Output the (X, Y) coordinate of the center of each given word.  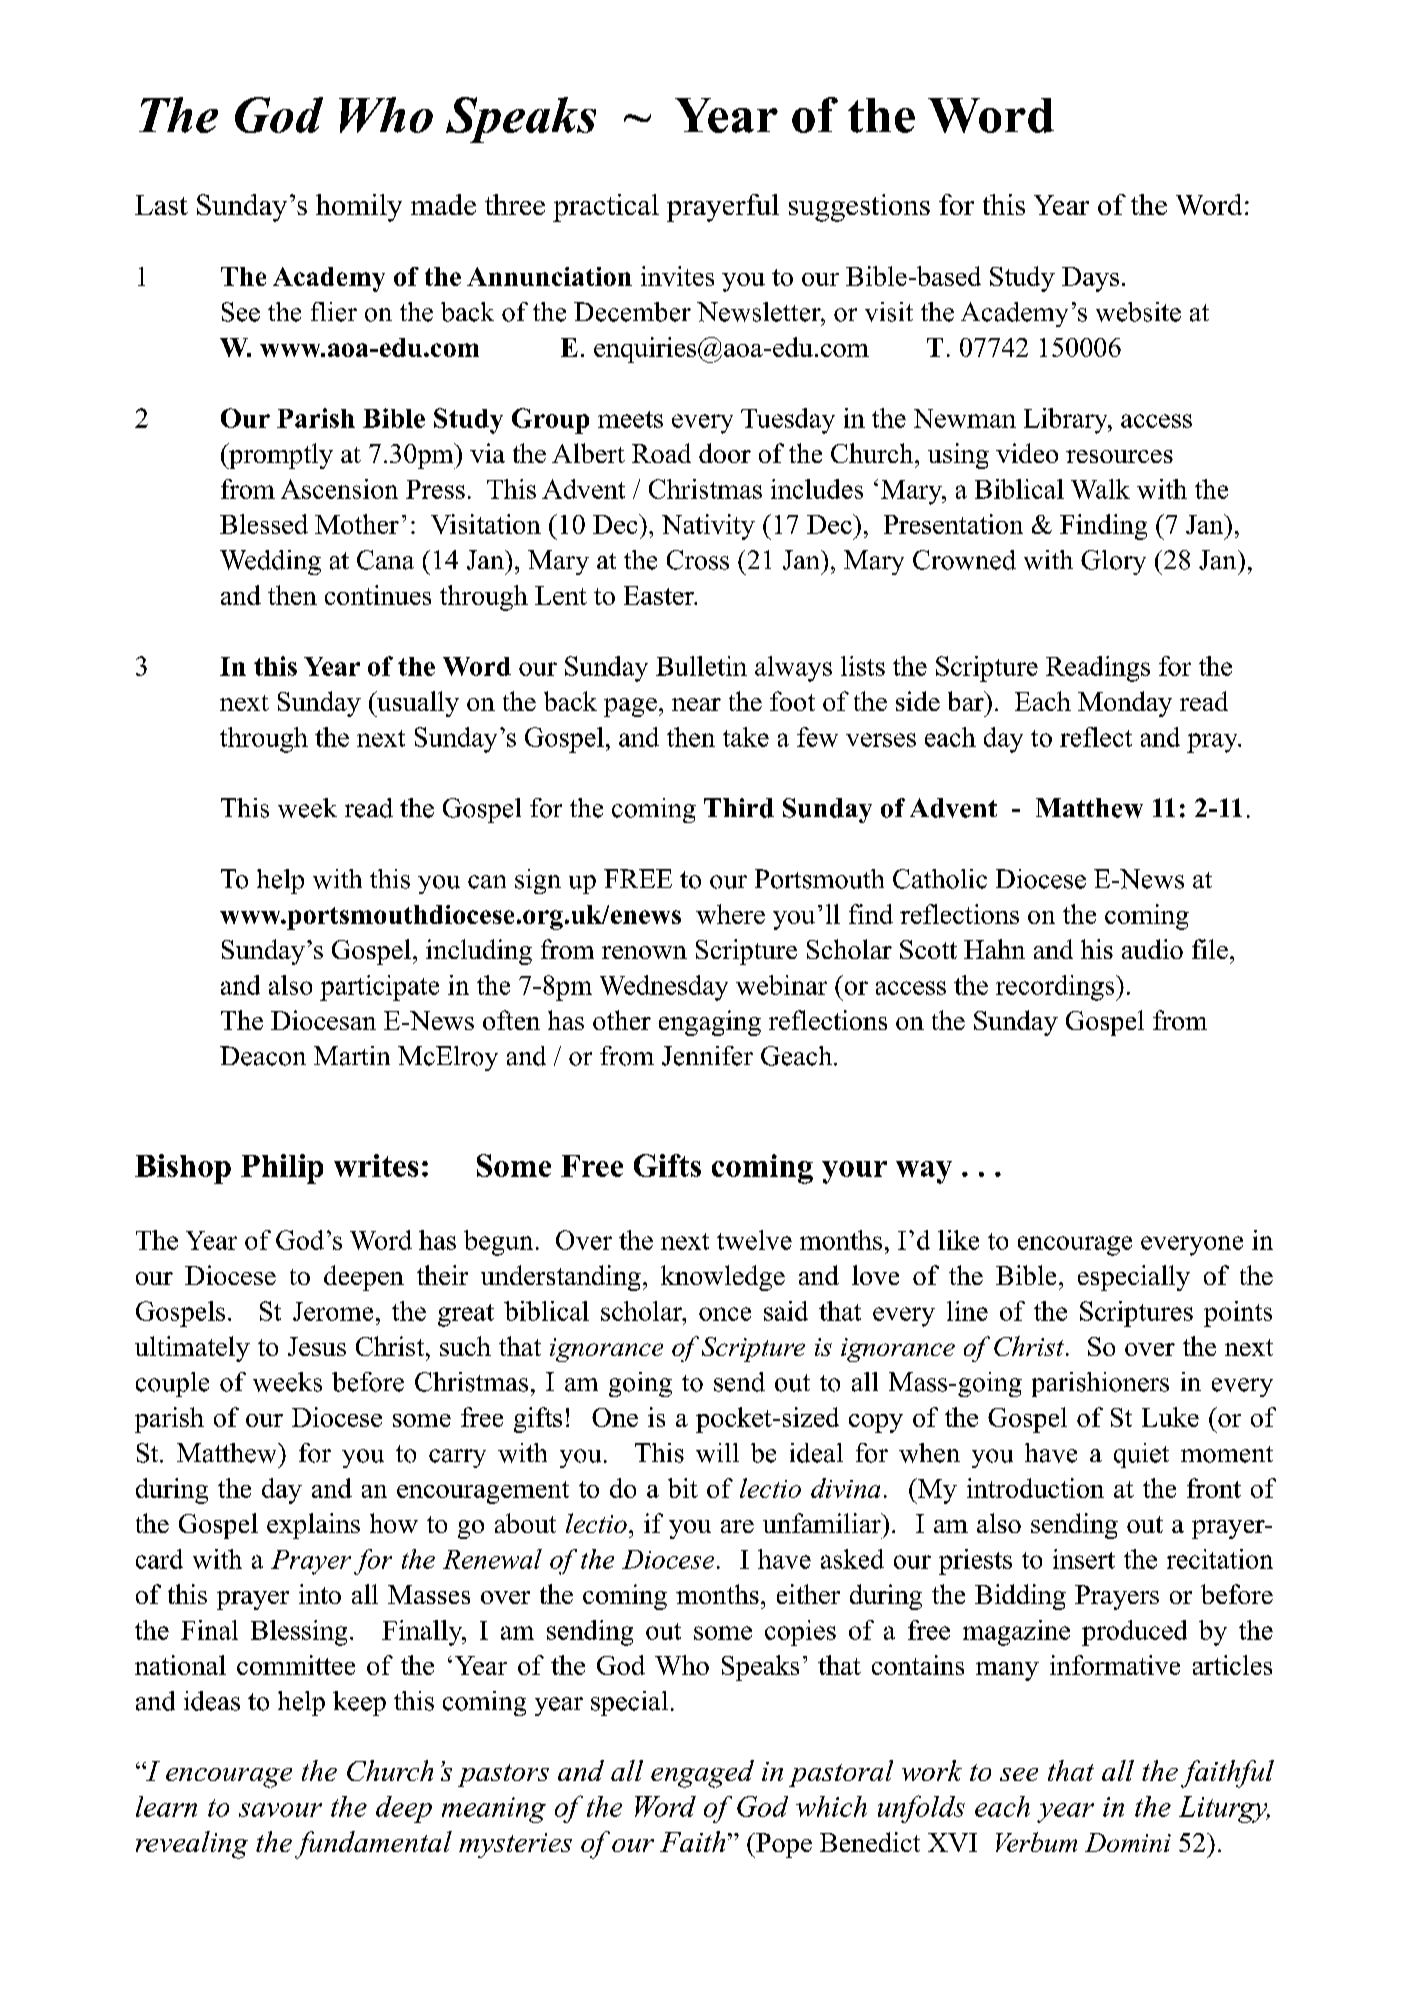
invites (677, 276)
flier (334, 312)
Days (1090, 279)
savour (280, 1810)
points (1238, 1314)
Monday (1125, 704)
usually (417, 704)
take (746, 737)
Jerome (333, 1311)
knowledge (723, 1278)
